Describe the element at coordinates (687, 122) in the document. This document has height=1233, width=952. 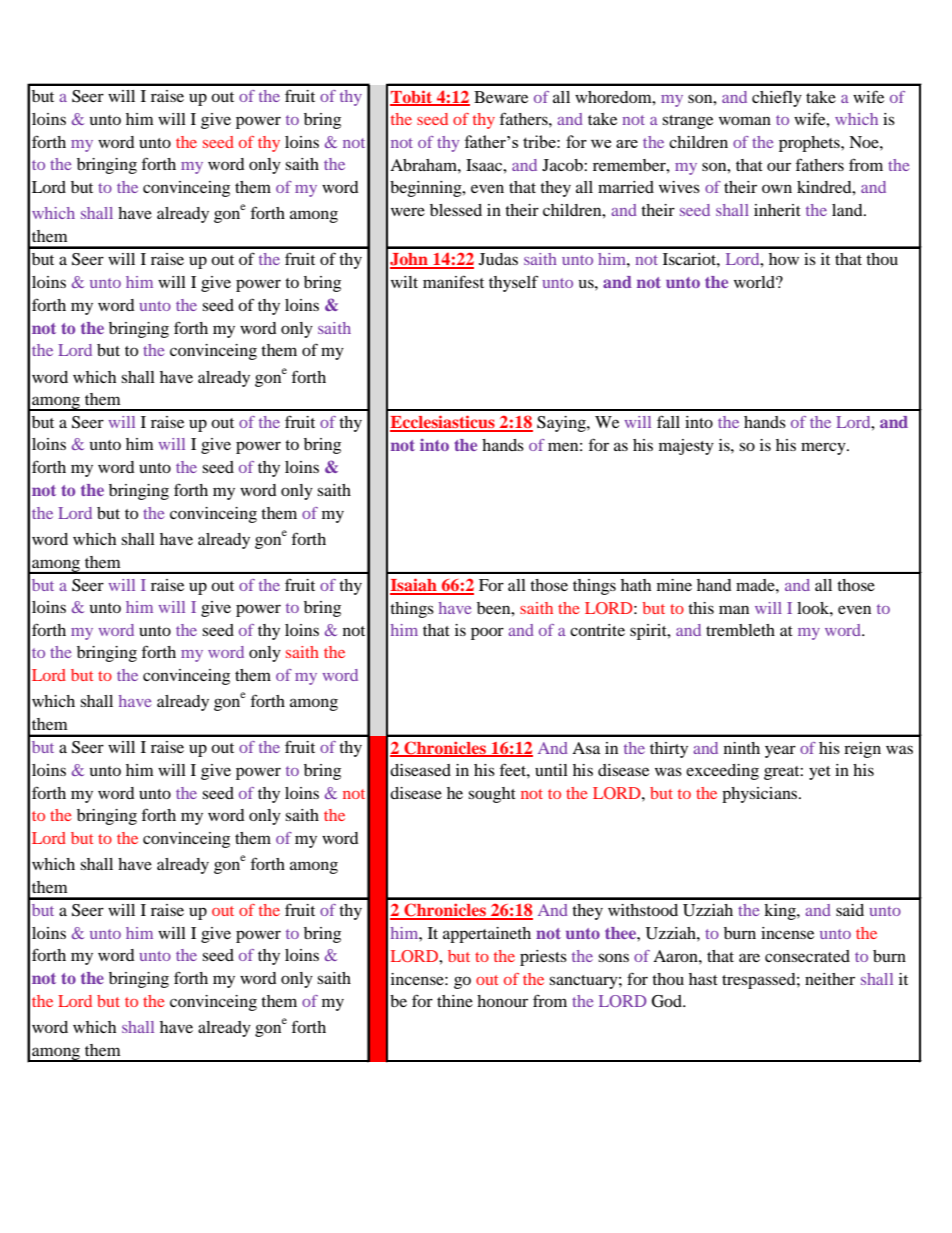
I see `strange` at that location.
